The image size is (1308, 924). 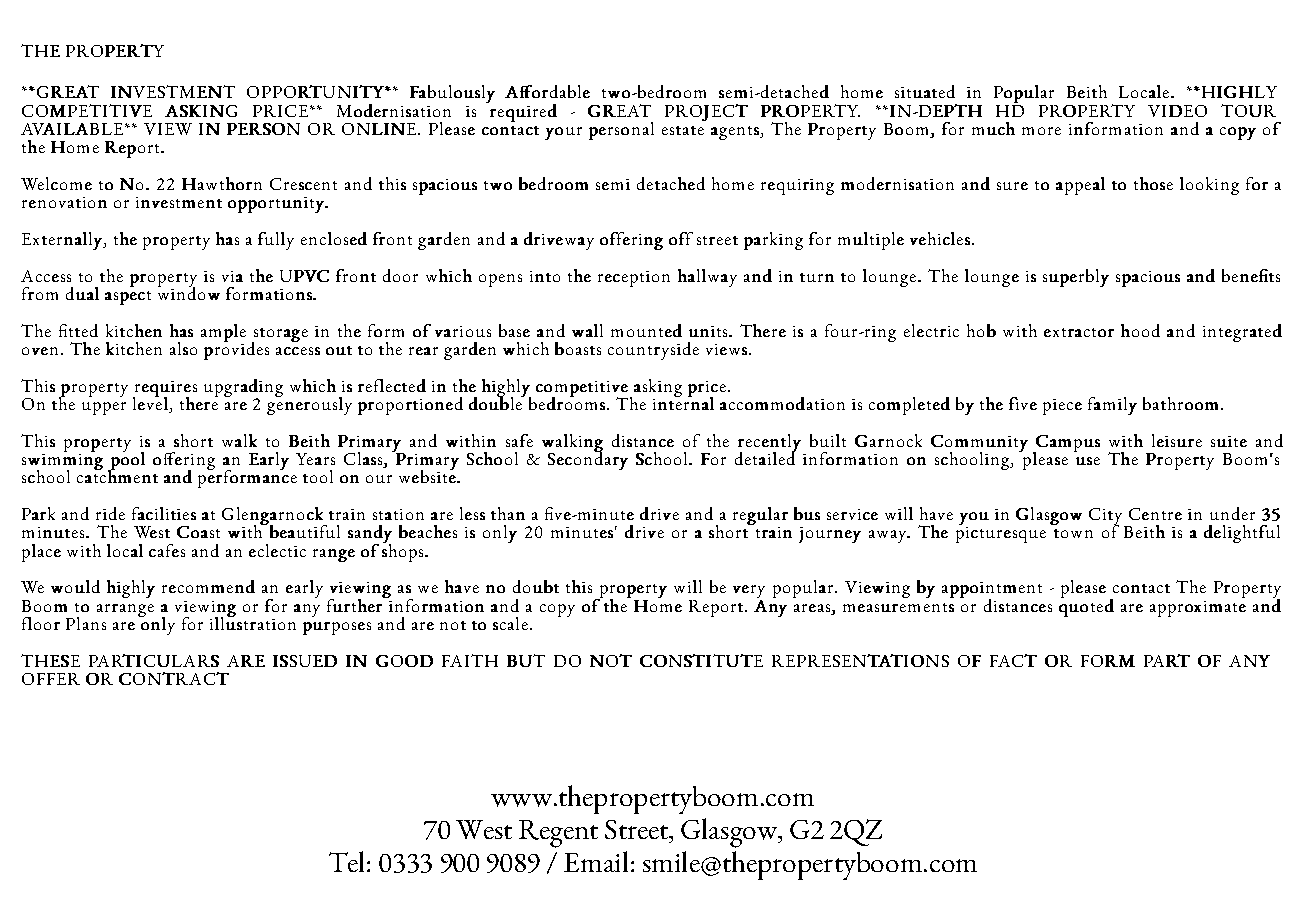 What do you see at coordinates (73, 129) in the screenshot?
I see `AVAILABLE` at bounding box center [73, 129].
